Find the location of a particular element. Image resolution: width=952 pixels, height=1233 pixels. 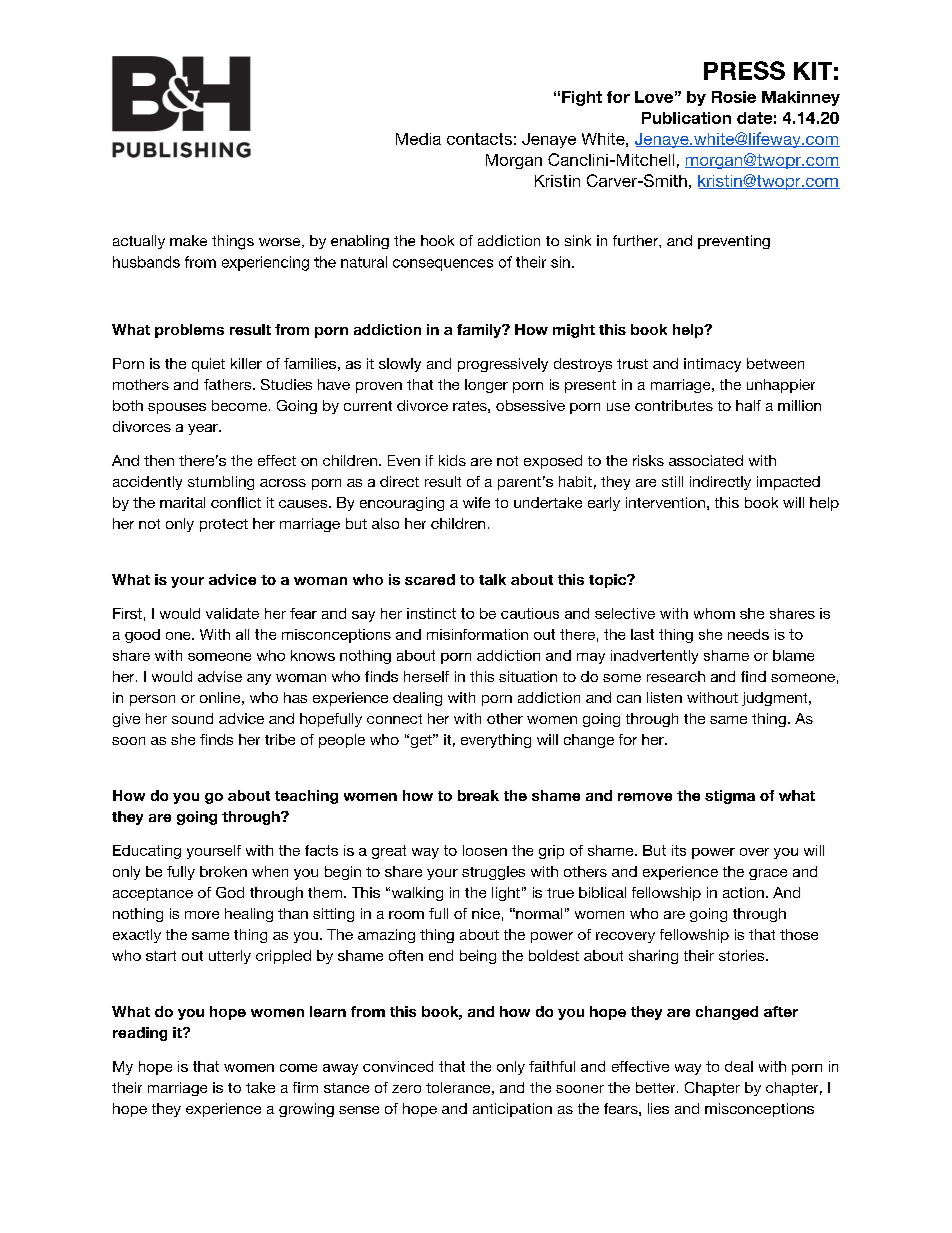

talk is located at coordinates (492, 579).
